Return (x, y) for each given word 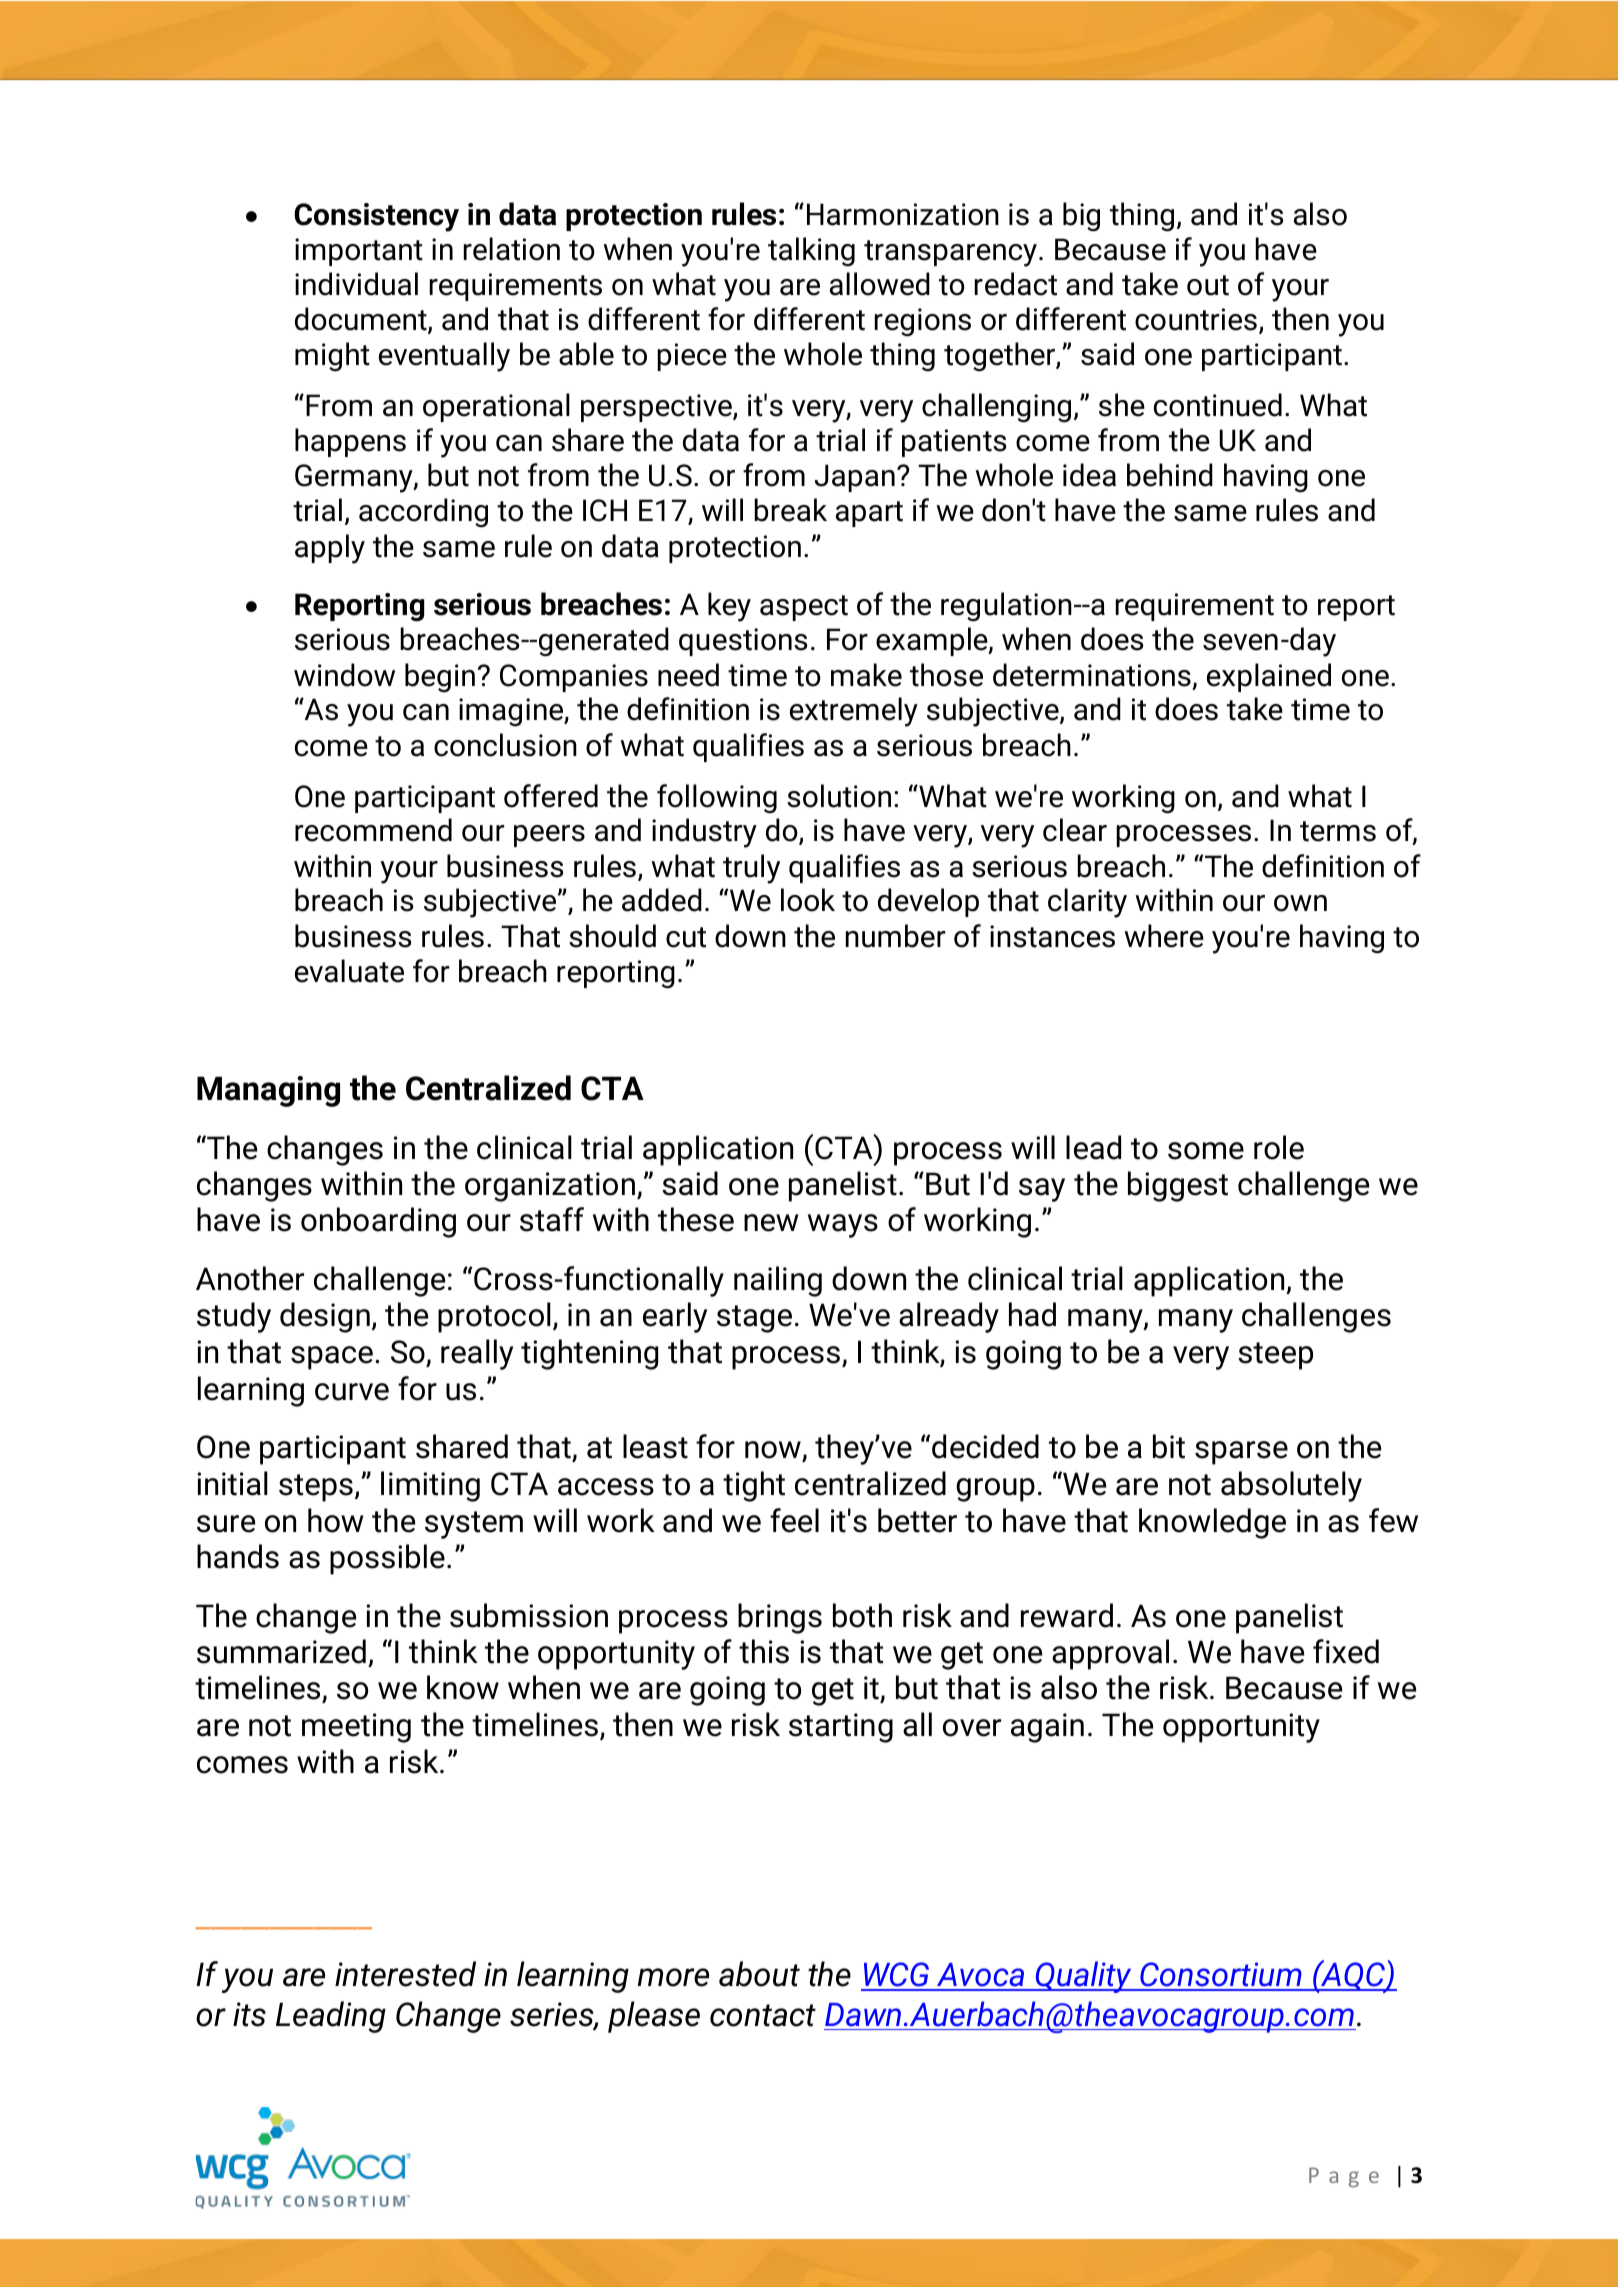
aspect (804, 608)
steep (1275, 1356)
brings (780, 1618)
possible (387, 1559)
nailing (778, 1281)
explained (1269, 677)
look (808, 900)
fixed (1346, 1651)
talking (811, 252)
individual (356, 284)
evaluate (349, 971)
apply (330, 549)
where (1164, 936)
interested (405, 1974)
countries (1196, 319)
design (325, 1317)
